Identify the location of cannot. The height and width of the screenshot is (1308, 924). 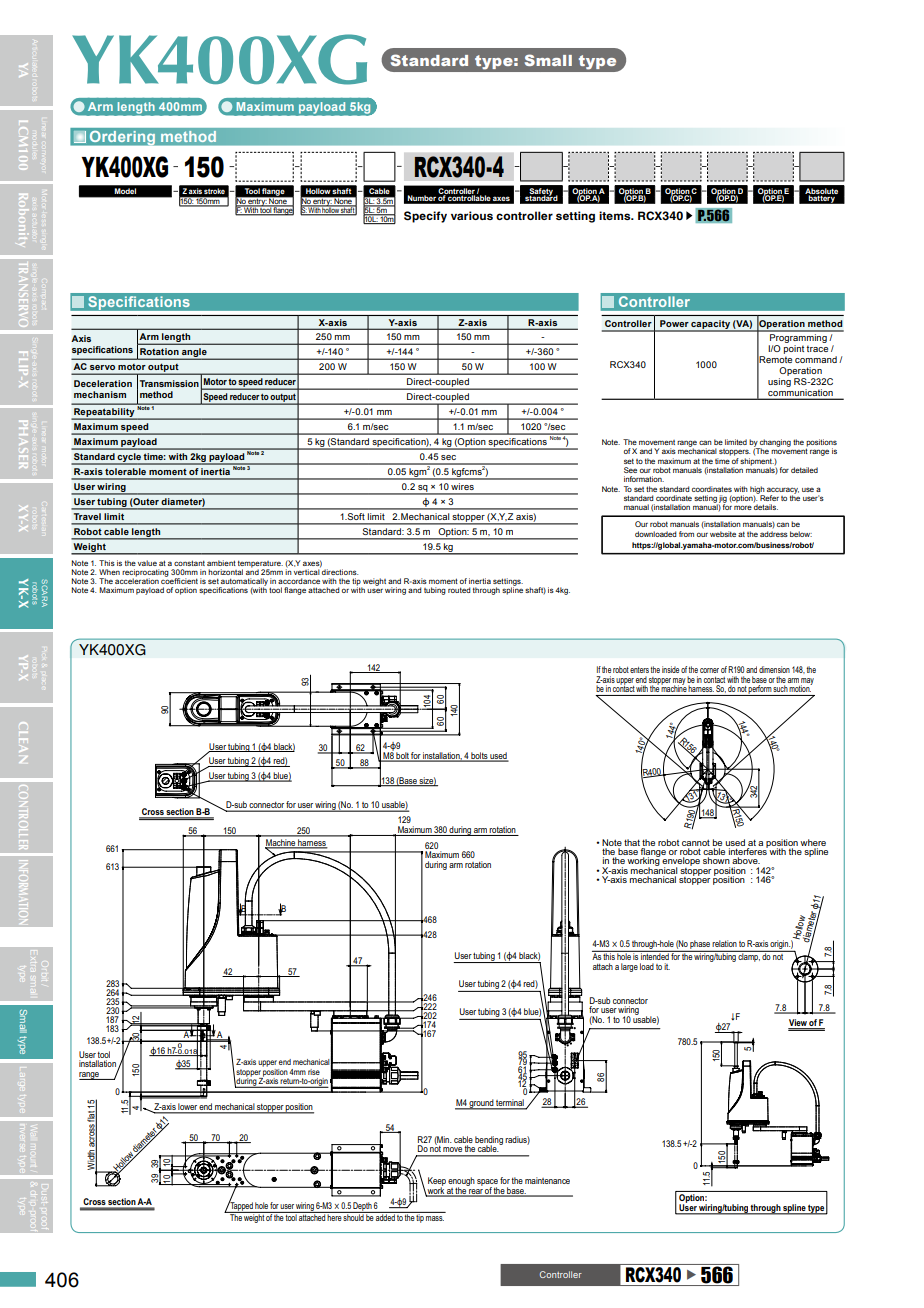
(696, 842).
